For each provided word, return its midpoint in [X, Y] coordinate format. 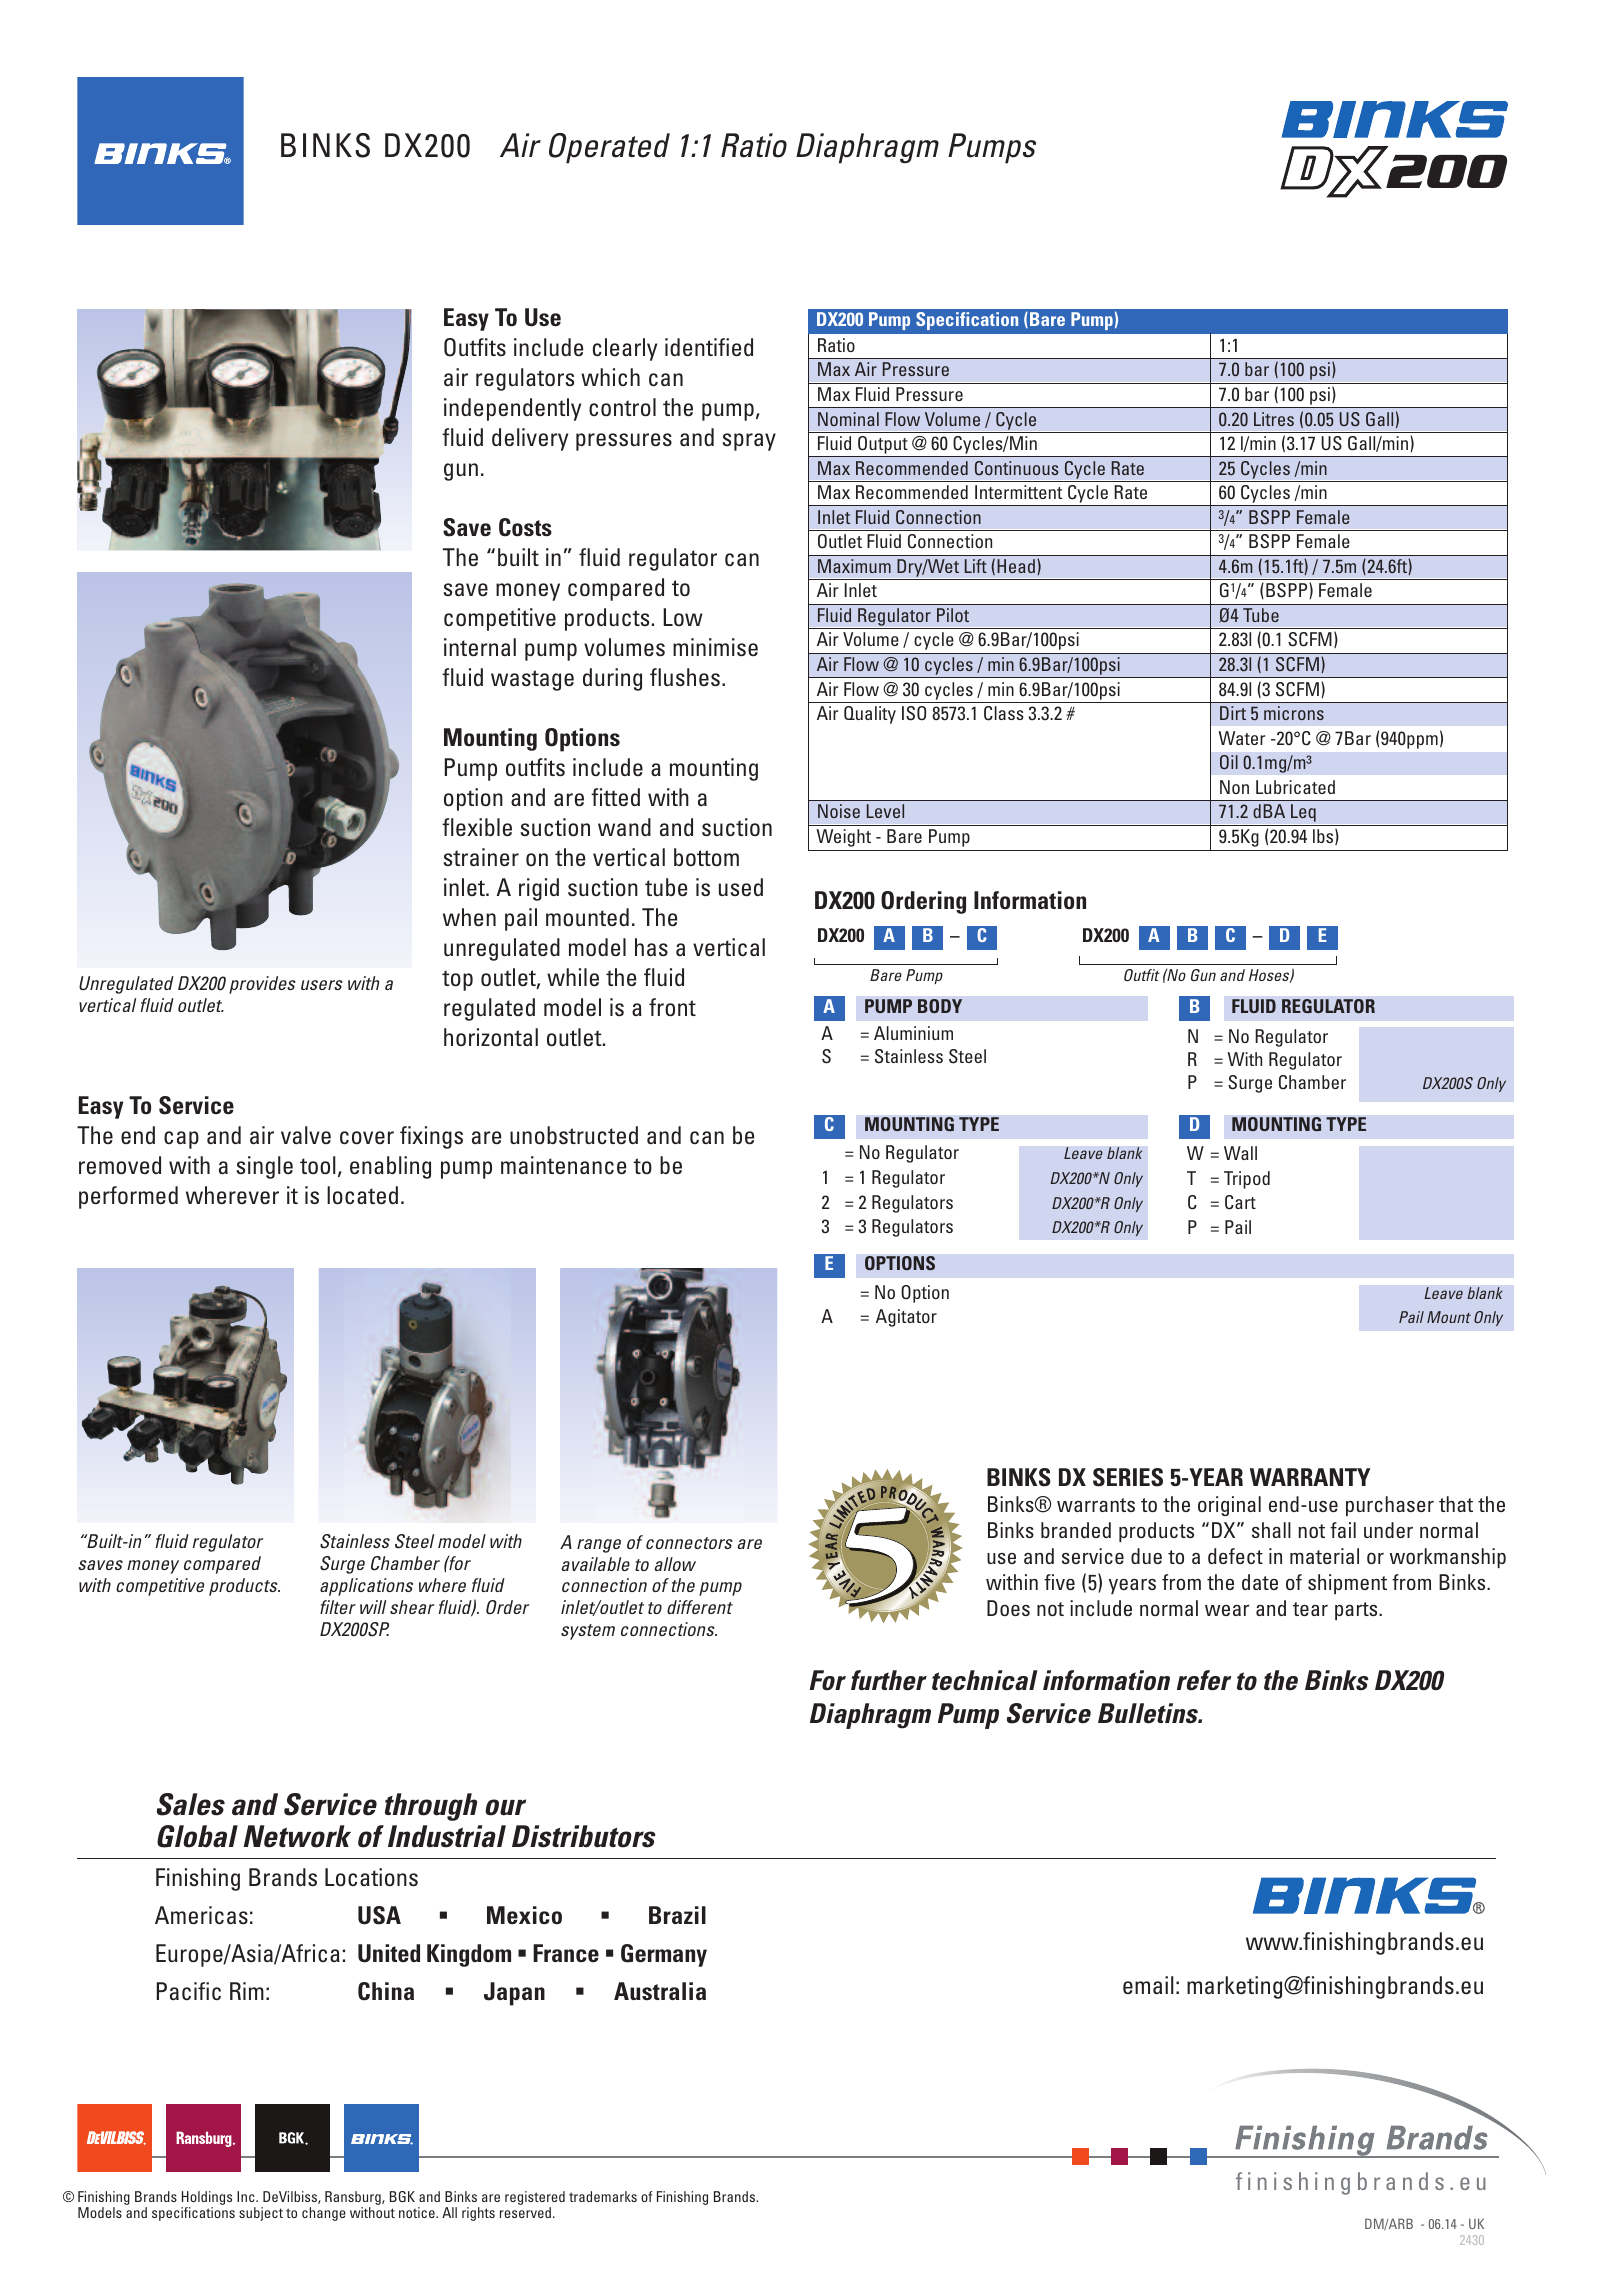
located [362, 1195]
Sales [191, 1804]
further [889, 1680]
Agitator [906, 1318]
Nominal [848, 419]
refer [1204, 1680]
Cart [1240, 1202]
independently [512, 409]
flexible [477, 827]
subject [261, 2214]
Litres [1274, 419]
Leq [1303, 813]
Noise [839, 811]
